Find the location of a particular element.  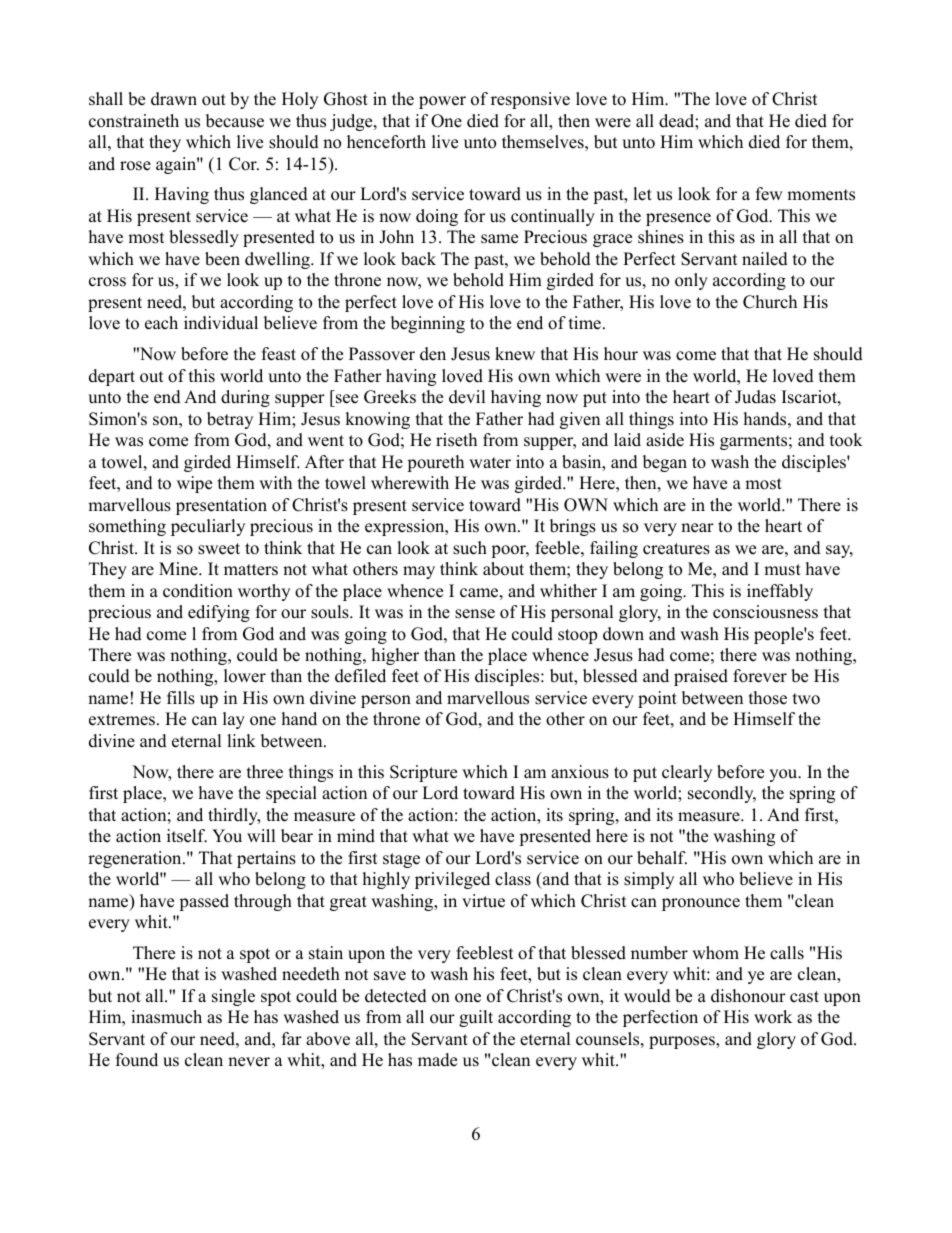

work is located at coordinates (773, 1017).
